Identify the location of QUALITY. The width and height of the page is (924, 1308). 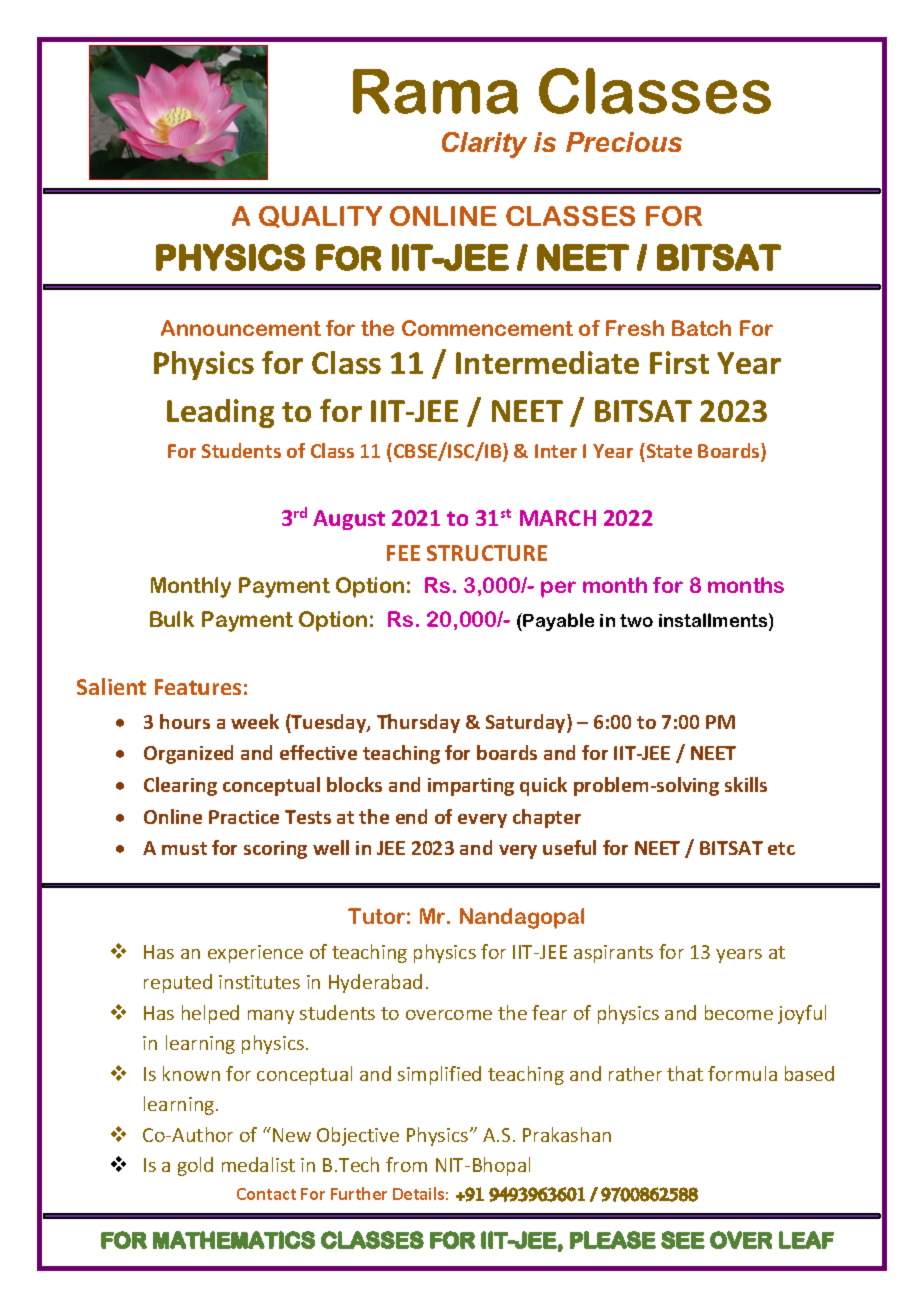
(320, 217).
